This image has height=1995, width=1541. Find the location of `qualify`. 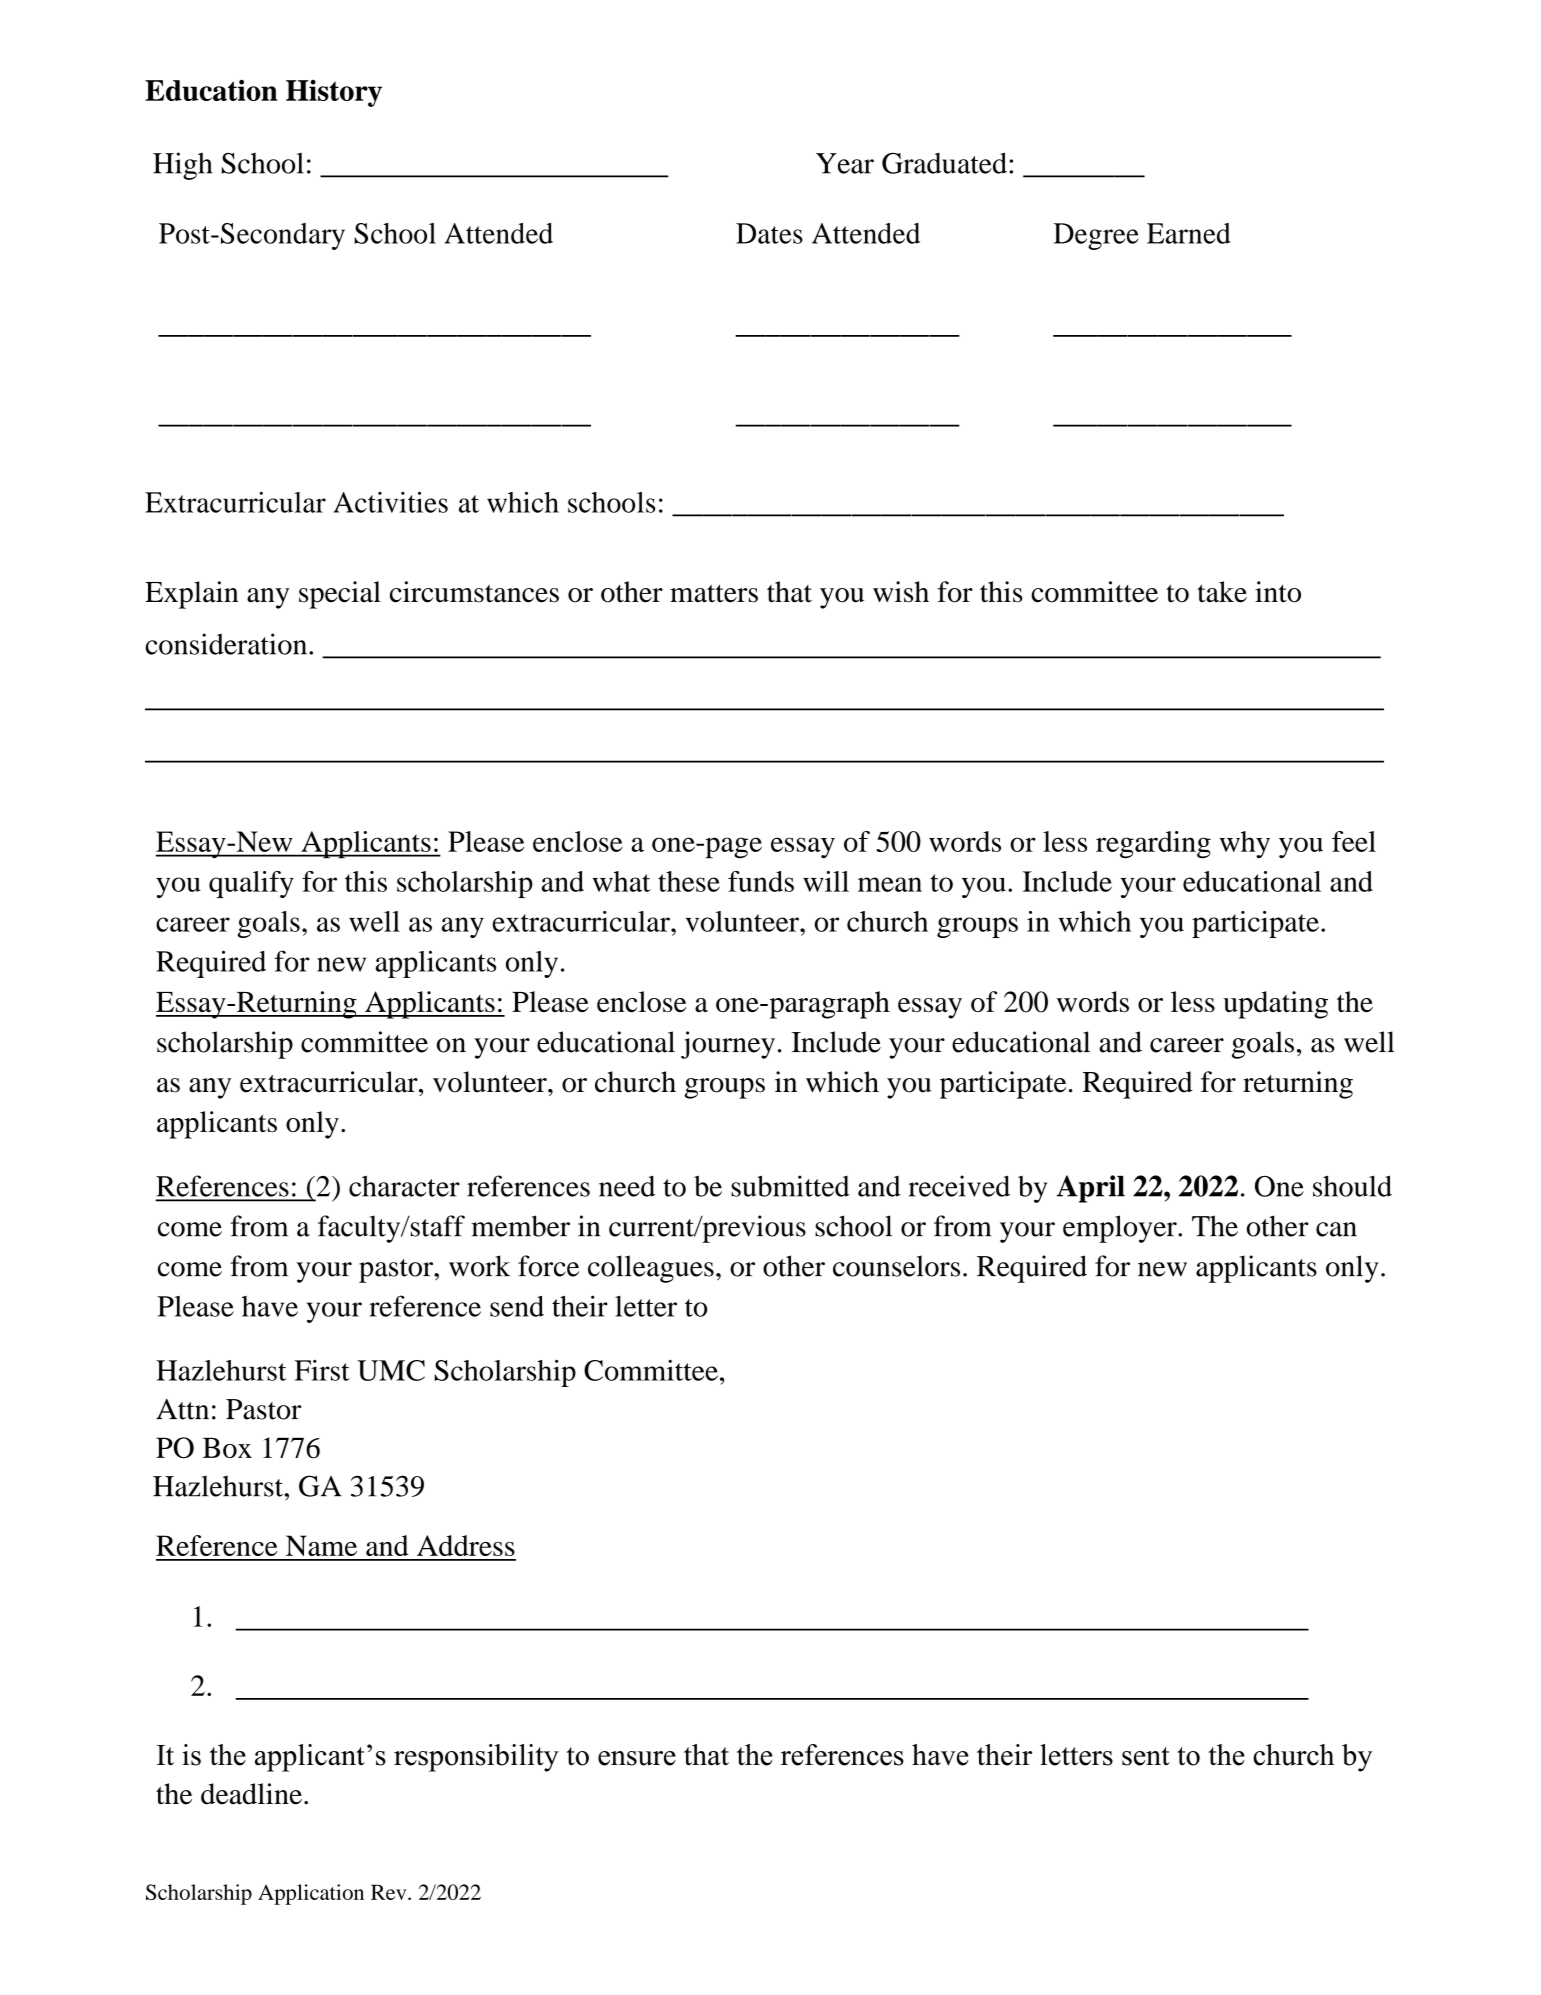

qualify is located at coordinates (251, 884).
